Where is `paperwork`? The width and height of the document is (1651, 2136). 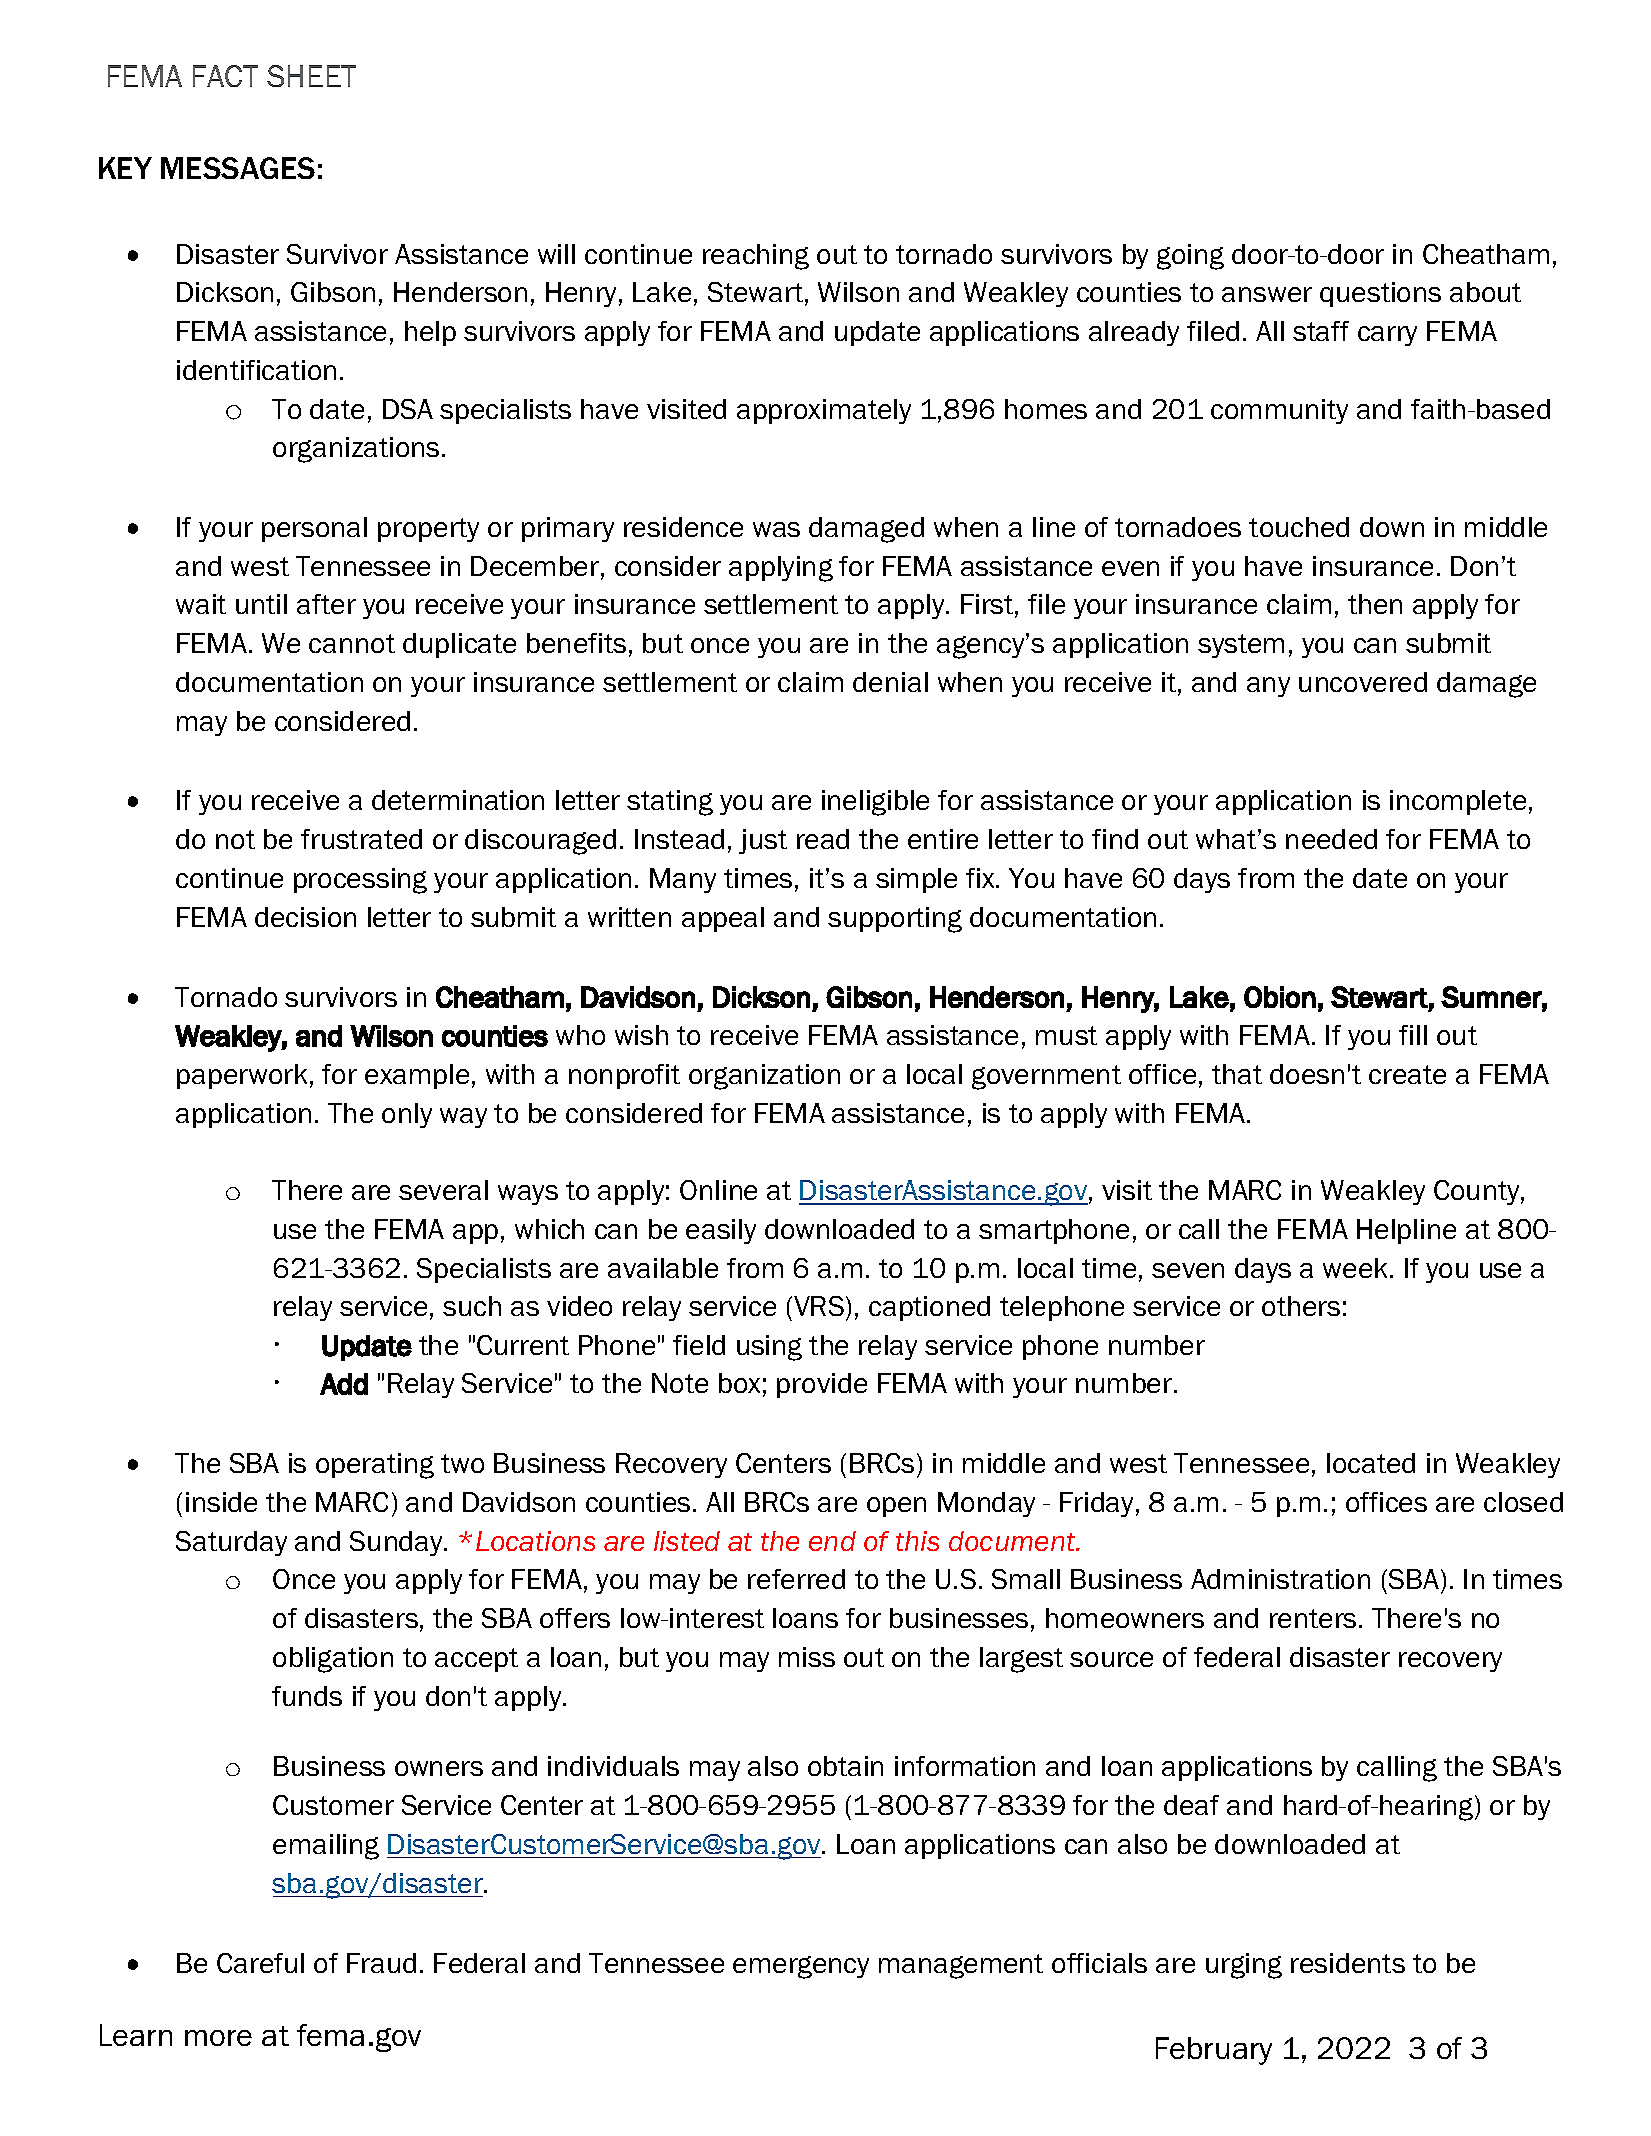 paperwork is located at coordinates (242, 1076).
